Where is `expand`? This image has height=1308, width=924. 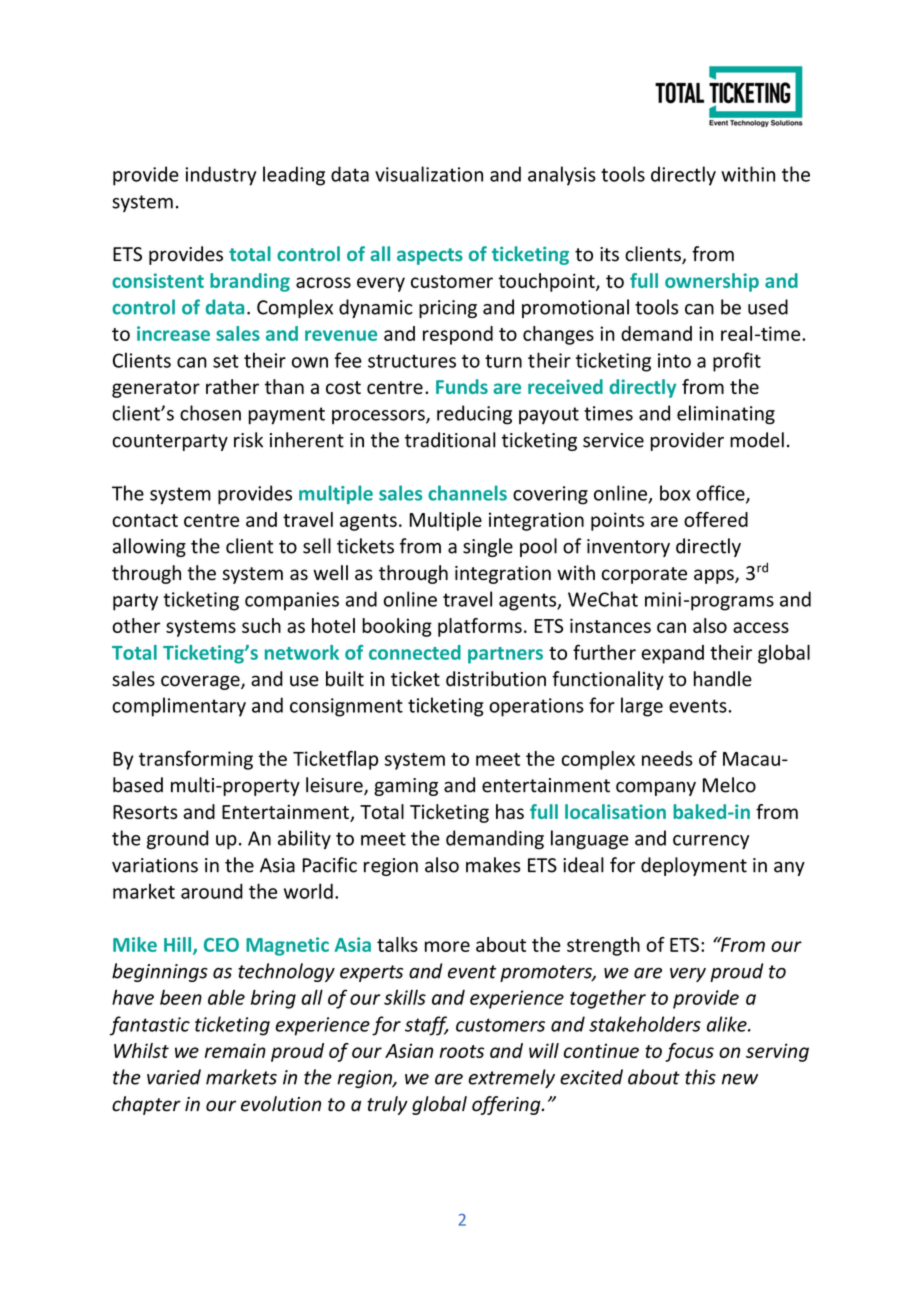
expand is located at coordinates (672, 654).
